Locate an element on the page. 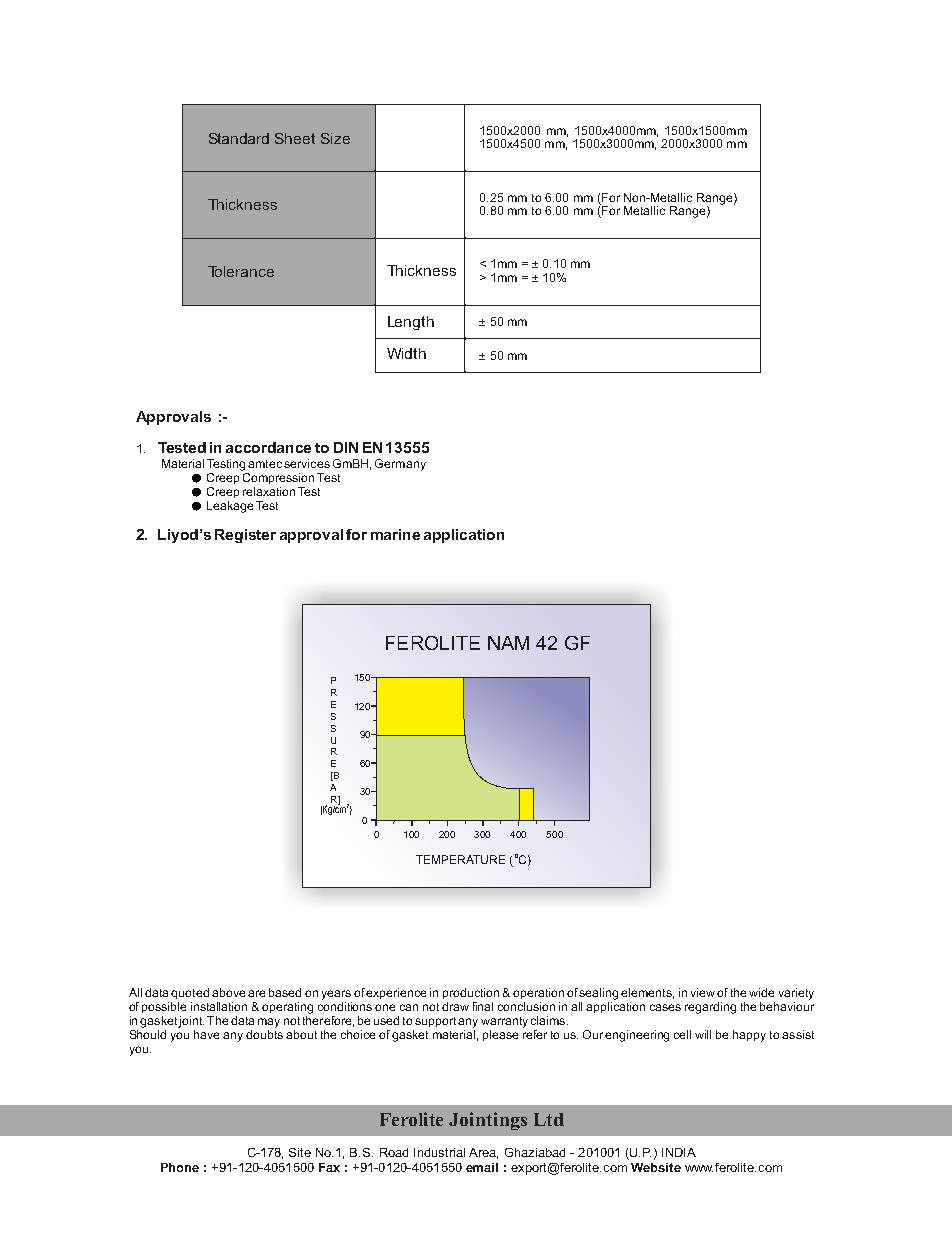 The width and height of the image is (952, 1233). Length is located at coordinates (411, 323).
